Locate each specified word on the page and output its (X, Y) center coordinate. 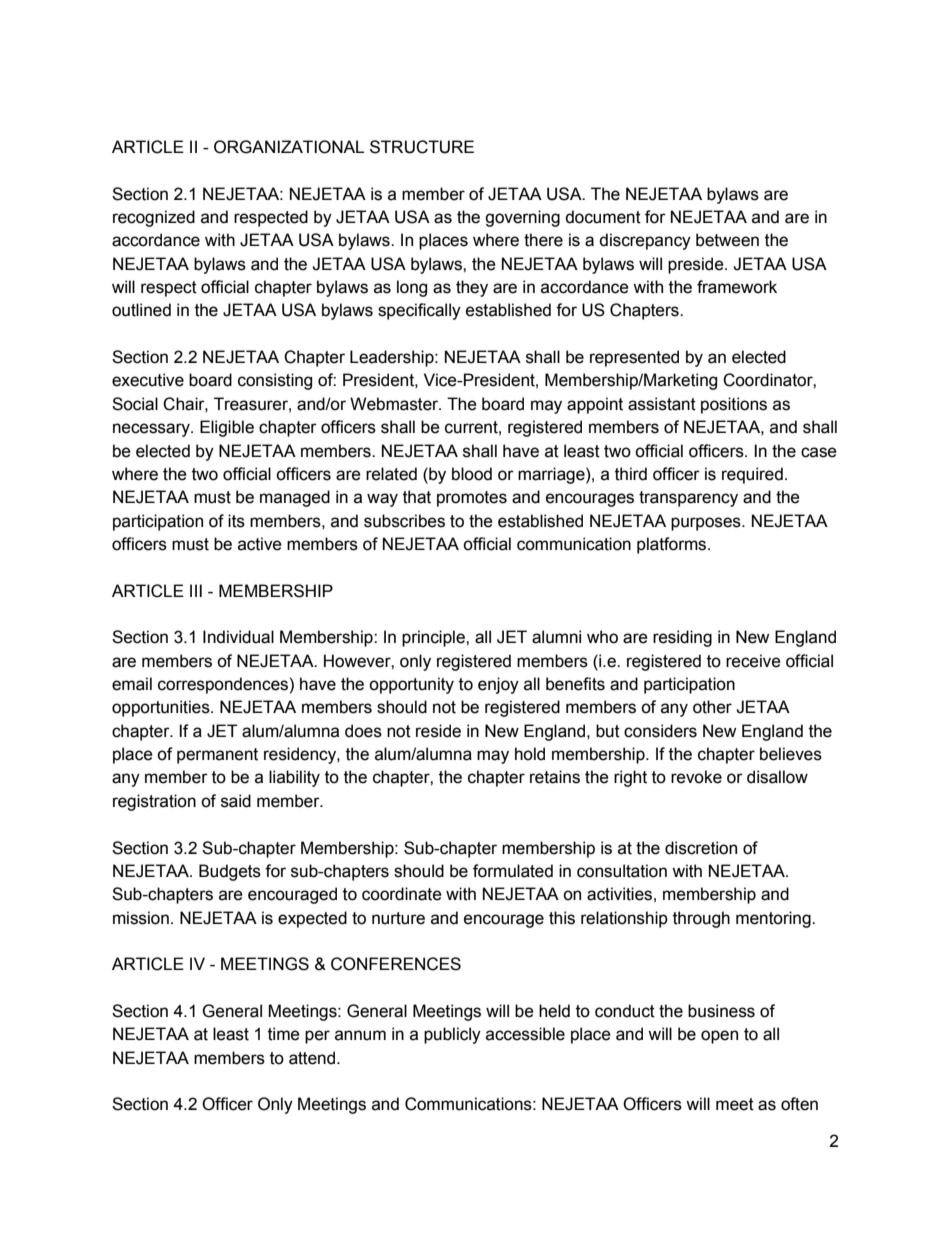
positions (734, 405)
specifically (419, 311)
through (701, 919)
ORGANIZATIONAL (289, 147)
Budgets (230, 872)
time (284, 1034)
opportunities (162, 708)
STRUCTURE (422, 147)
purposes (707, 524)
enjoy (498, 685)
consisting (275, 381)
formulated (513, 871)
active (260, 544)
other (712, 707)
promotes (472, 499)
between (727, 240)
